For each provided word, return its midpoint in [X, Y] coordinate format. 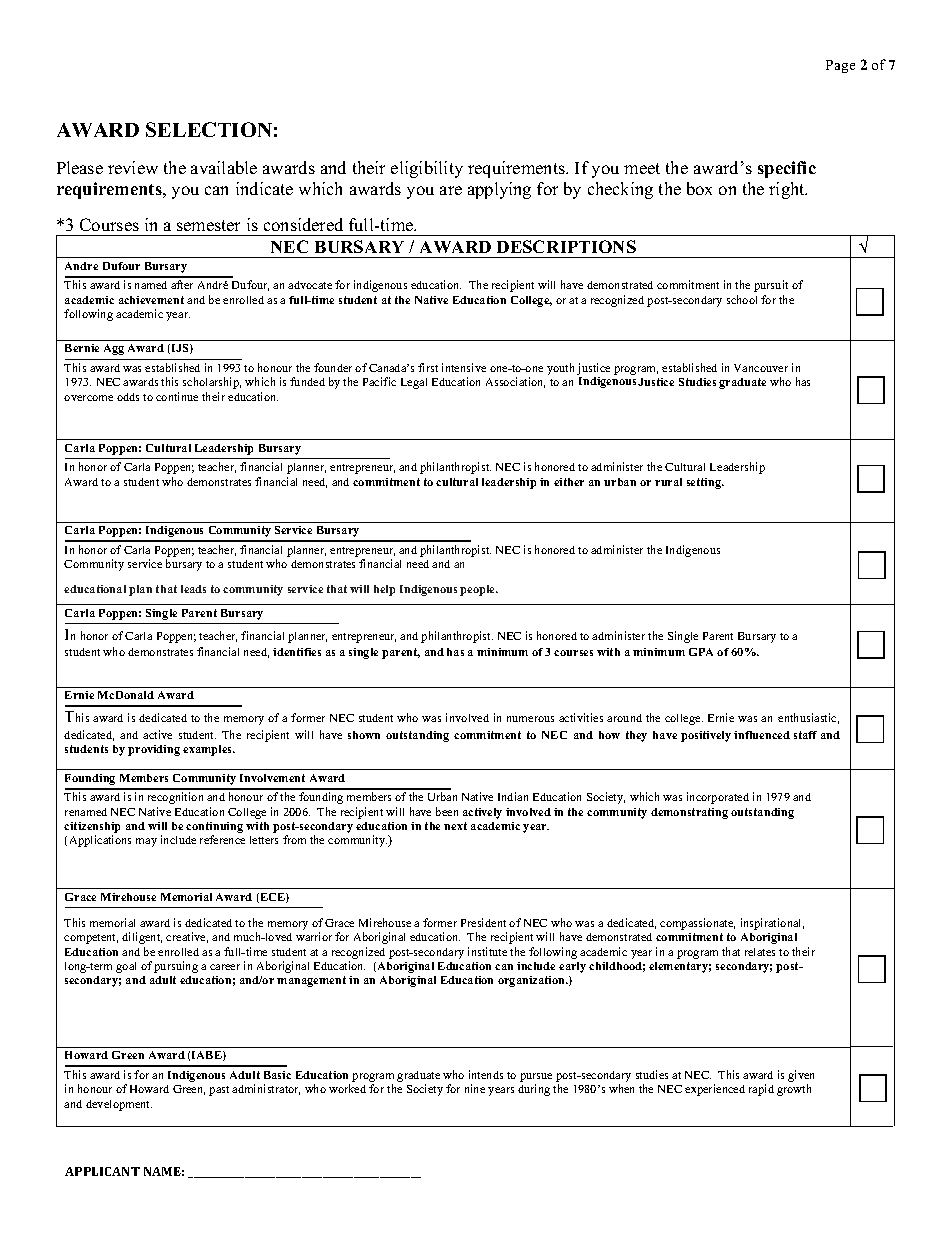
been [447, 811]
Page [840, 66]
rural [668, 482]
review [133, 167]
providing [154, 750]
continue [177, 396]
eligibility [427, 169]
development [119, 1105]
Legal [414, 383]
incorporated [718, 798]
